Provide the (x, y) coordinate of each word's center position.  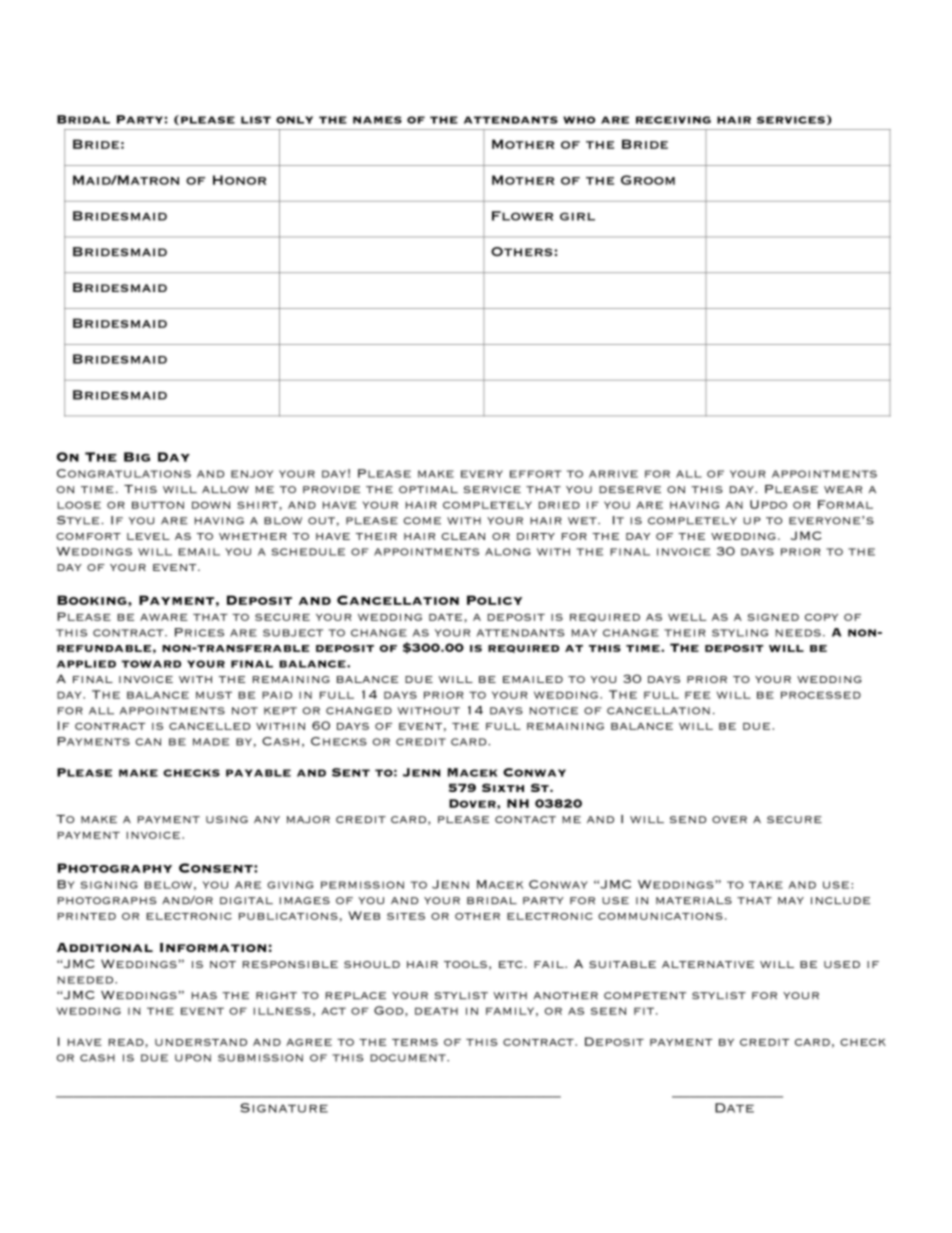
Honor (239, 180)
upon (193, 1058)
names (377, 120)
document (409, 1058)
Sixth (503, 787)
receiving (673, 120)
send (688, 819)
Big (137, 457)
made (211, 742)
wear (843, 489)
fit (644, 1011)
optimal (428, 489)
